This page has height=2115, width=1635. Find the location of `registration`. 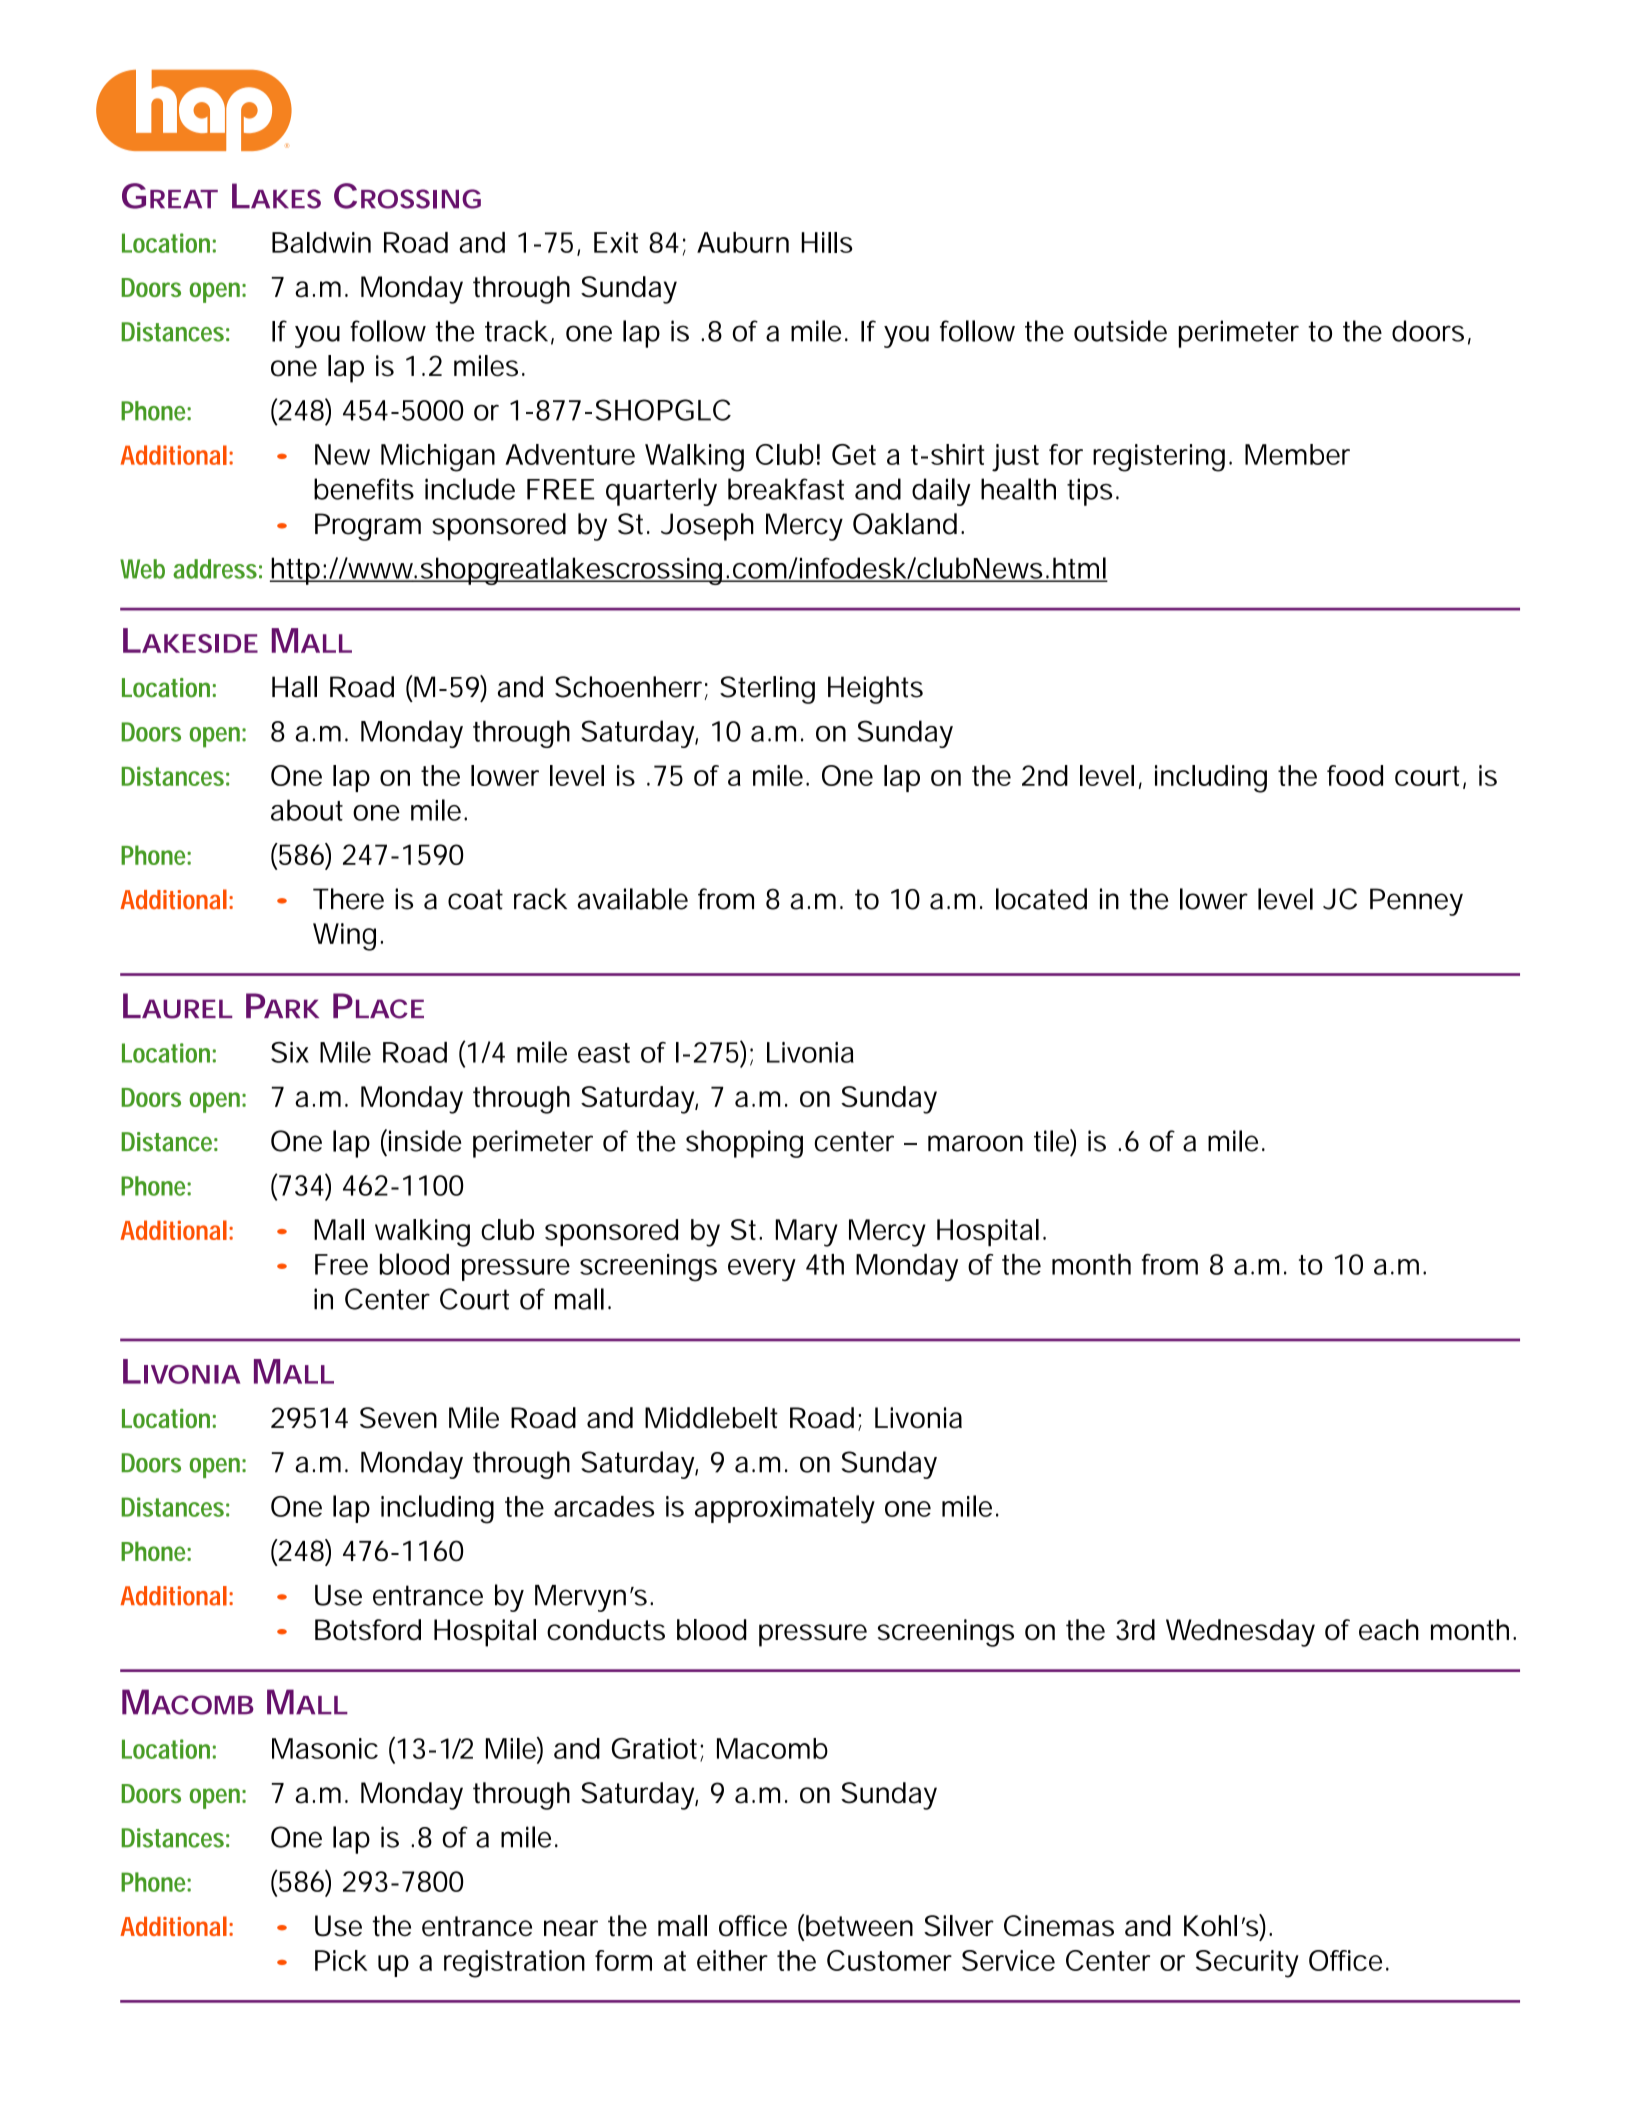

registration is located at coordinates (514, 1964).
